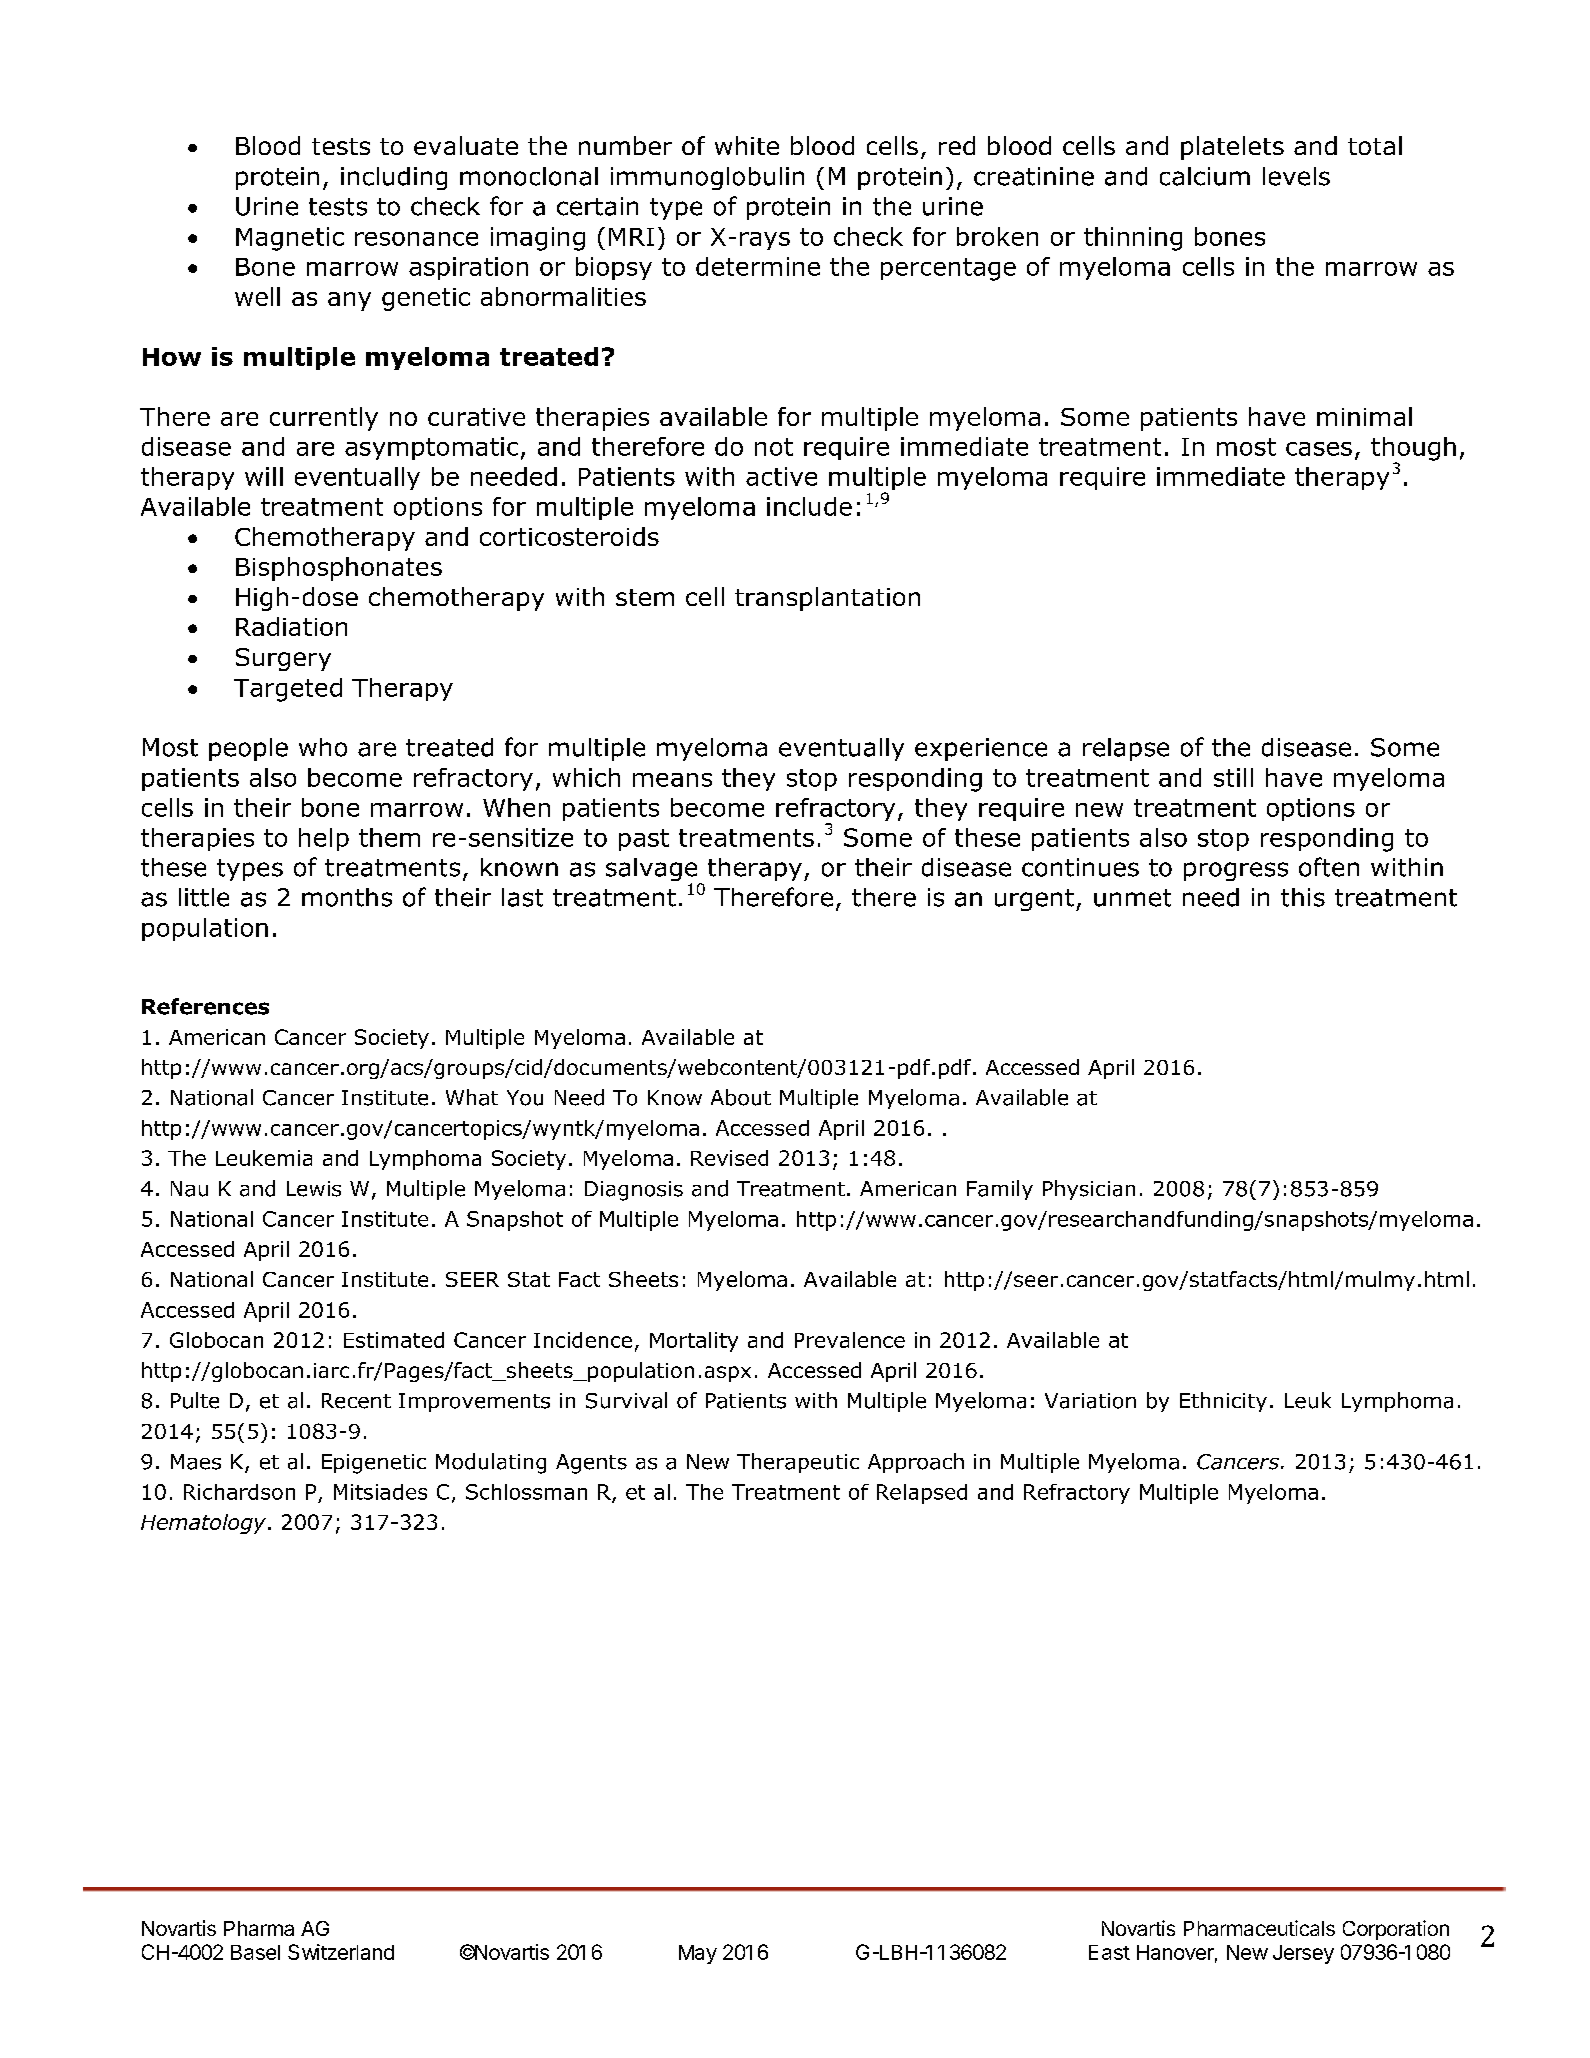 The height and width of the document is (2058, 1590). Describe the element at coordinates (205, 1006) in the document. I see `References` at that location.
